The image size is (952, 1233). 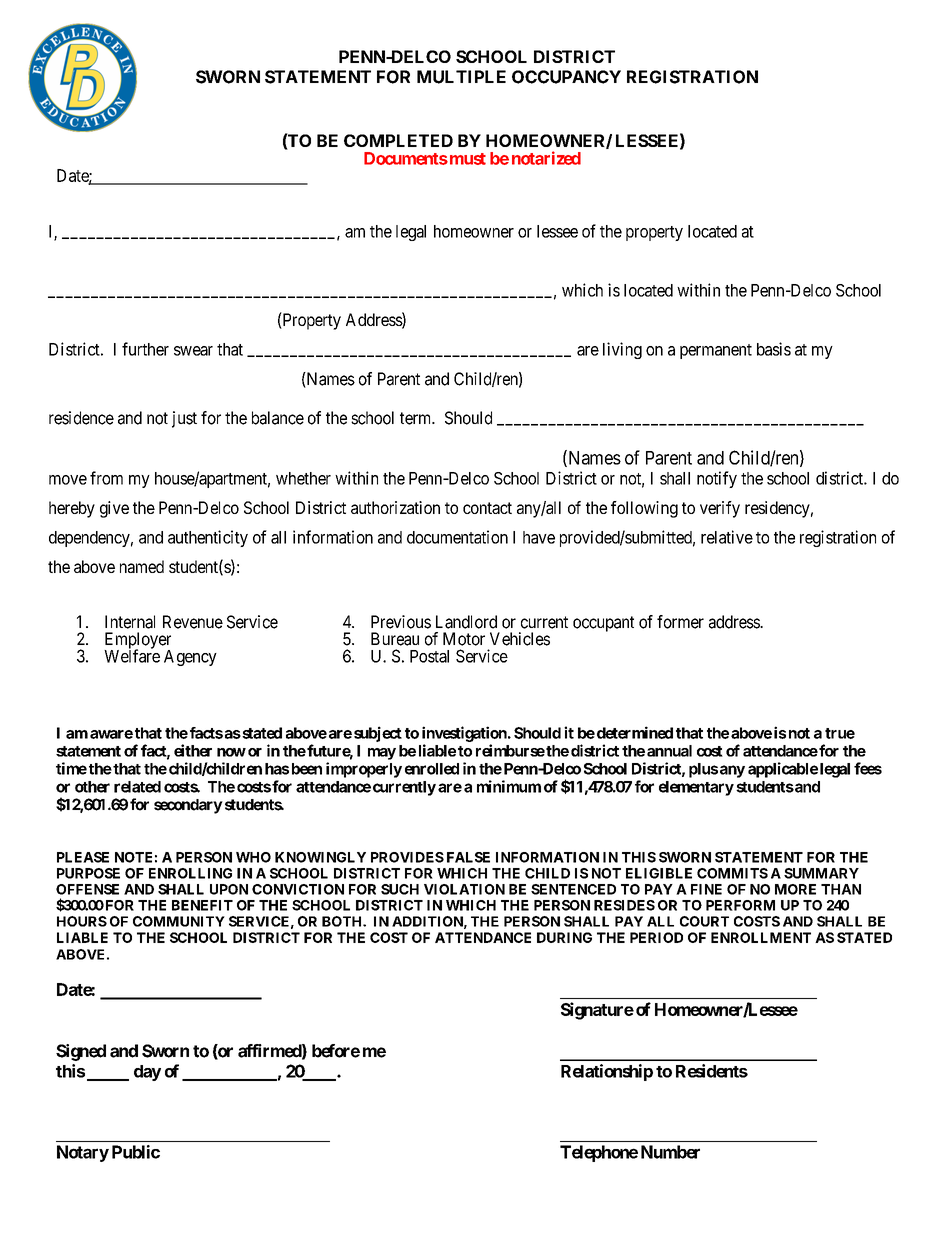 I want to click on MULTIPLE, so click(x=461, y=77).
